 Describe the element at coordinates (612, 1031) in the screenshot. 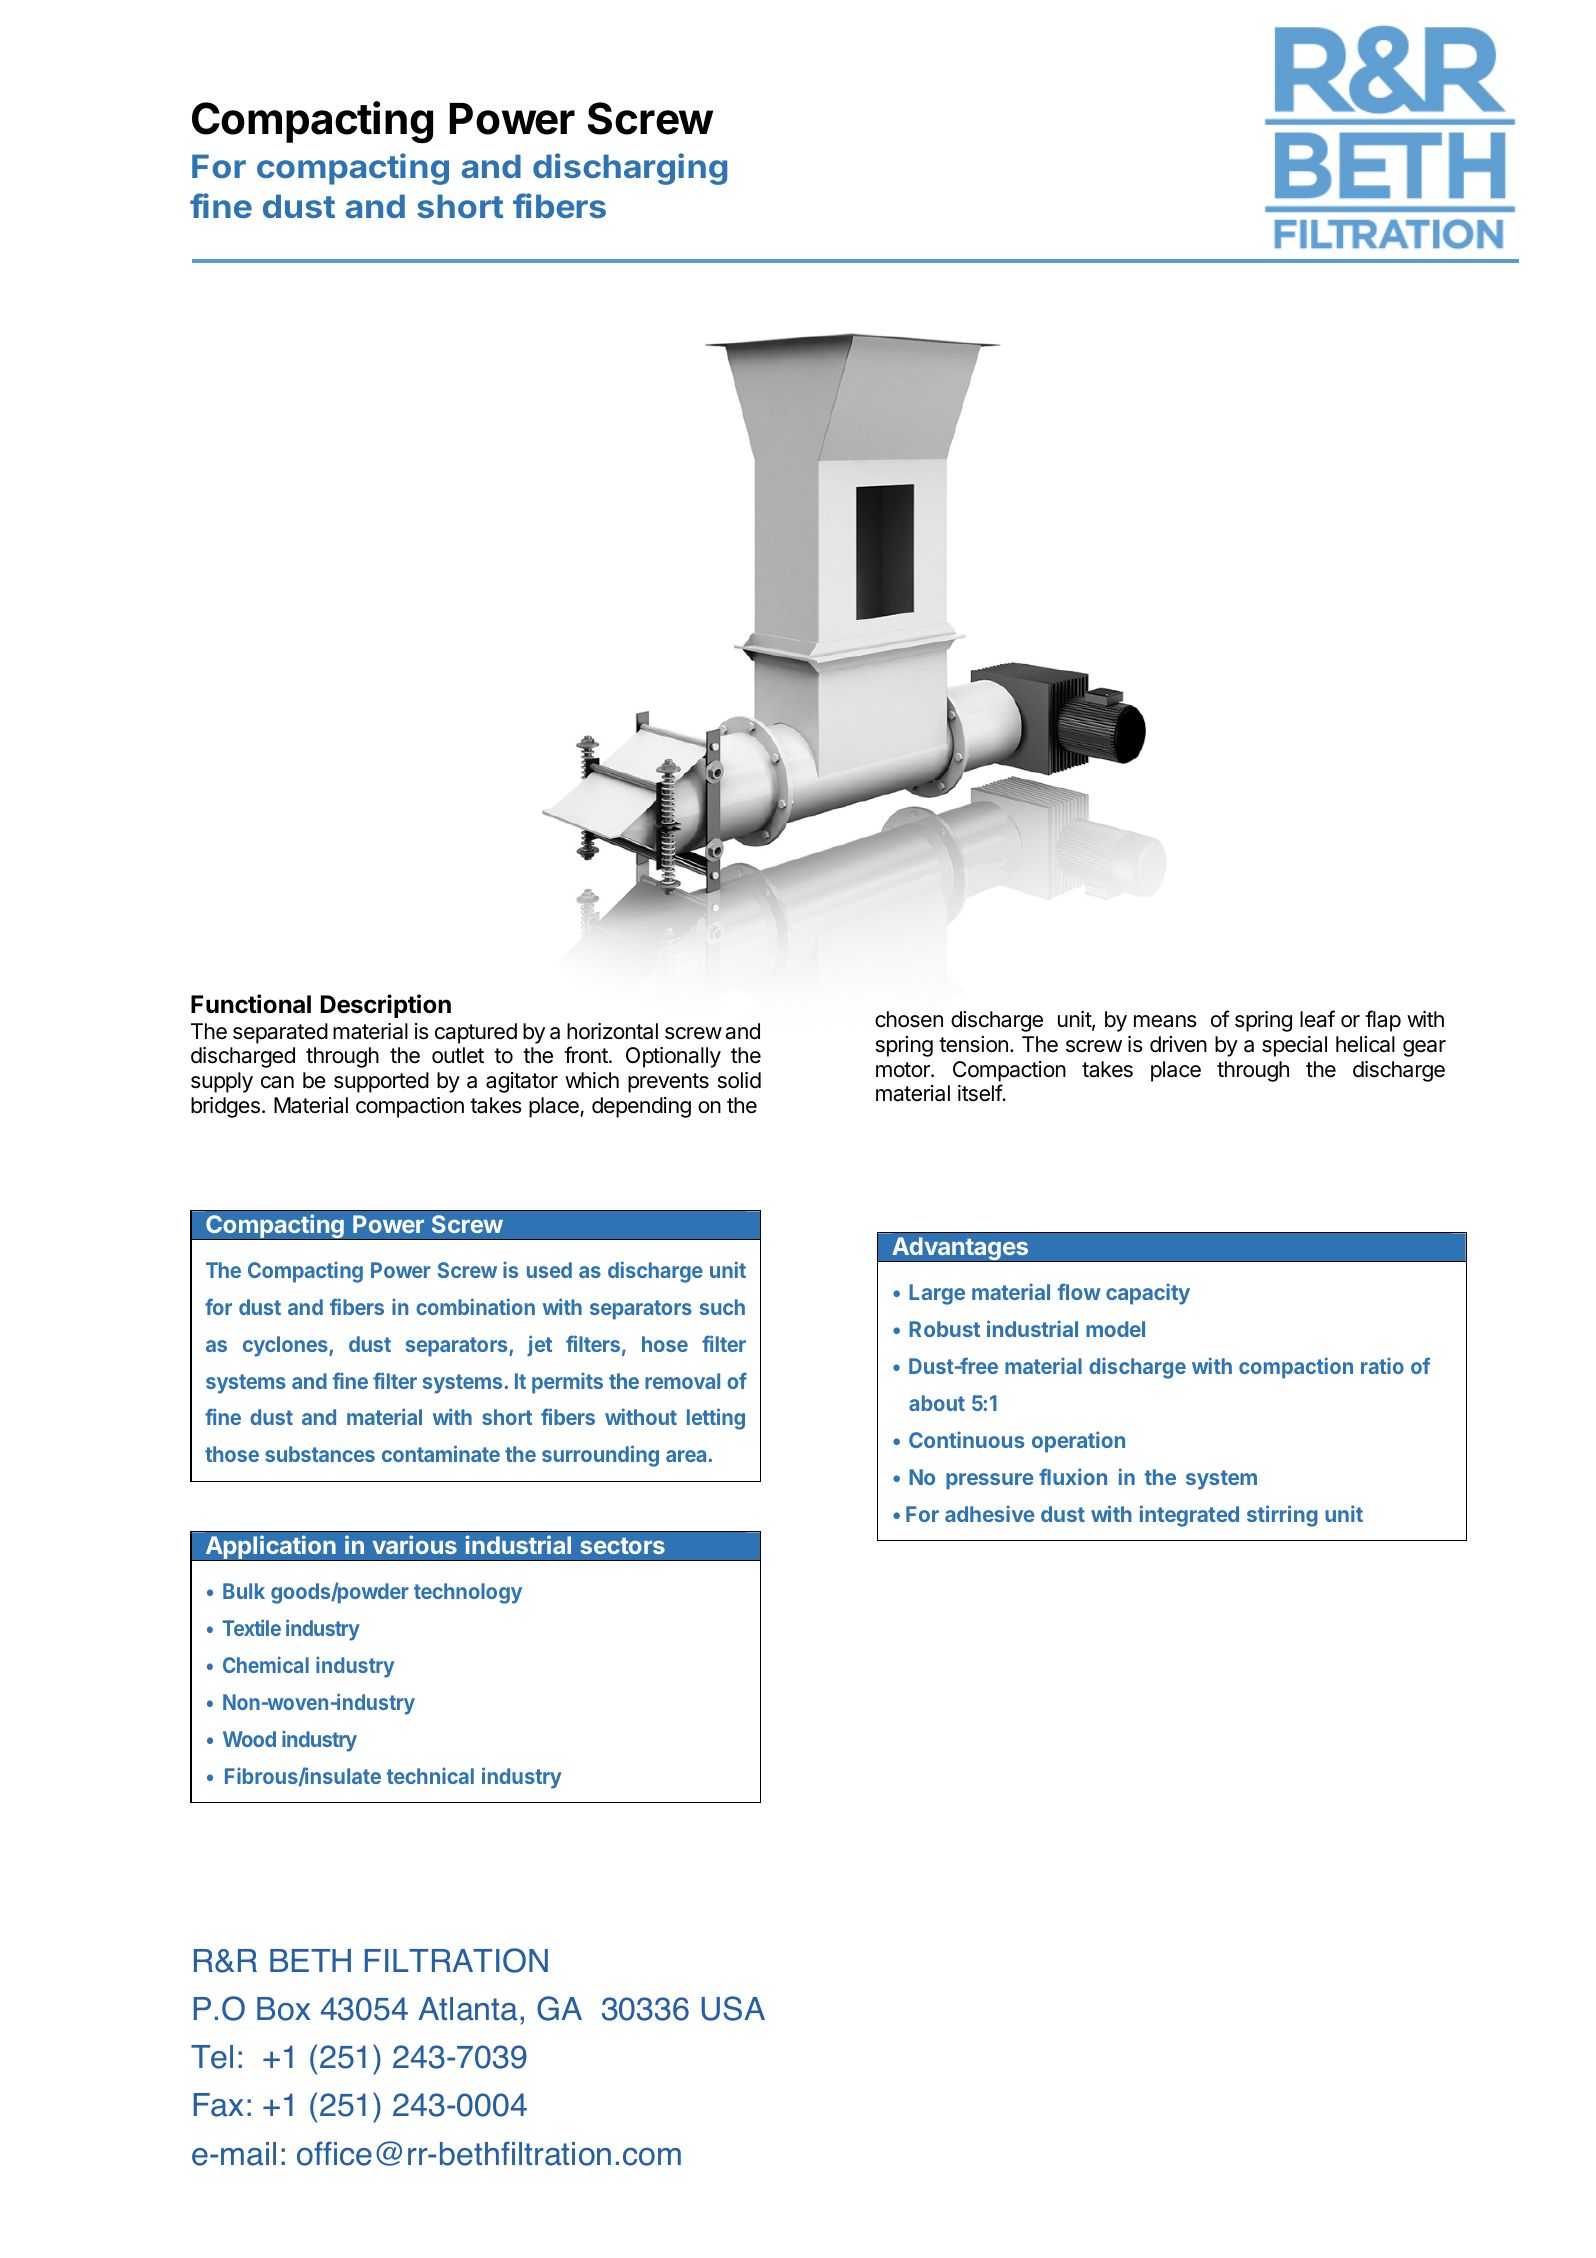

I see `horizontal` at that location.
